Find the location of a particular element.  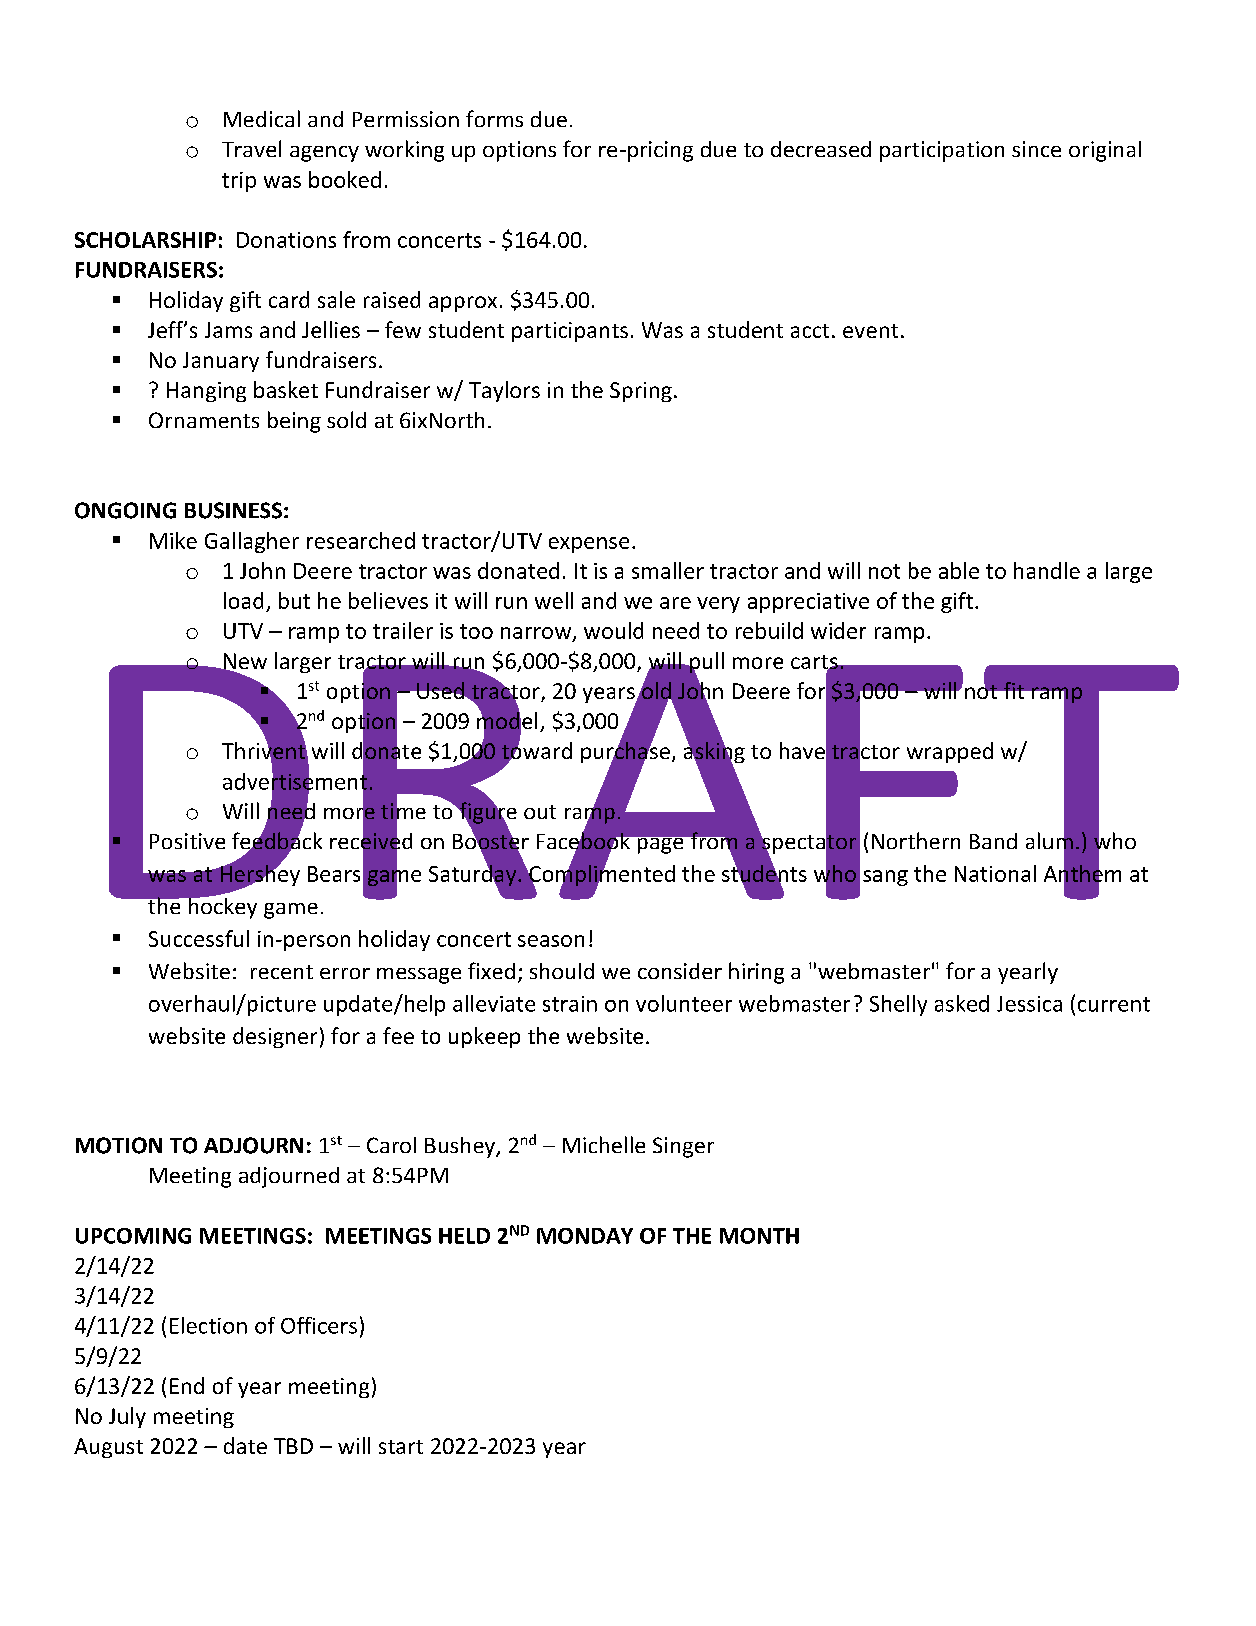

MONTH is located at coordinates (759, 1236).
